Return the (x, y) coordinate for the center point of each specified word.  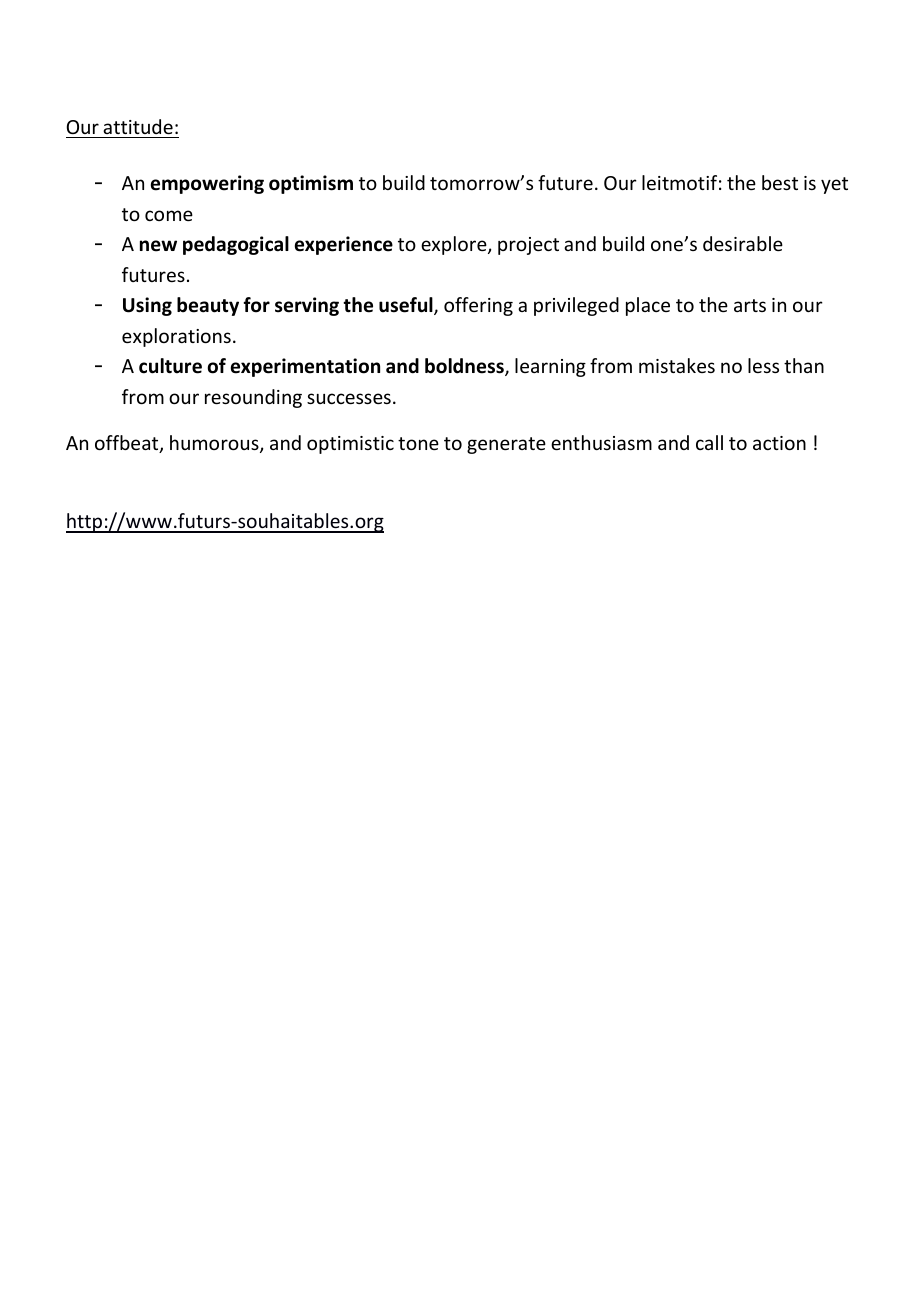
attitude (138, 126)
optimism (311, 184)
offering (478, 306)
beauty (208, 306)
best (780, 182)
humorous (215, 444)
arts (750, 305)
